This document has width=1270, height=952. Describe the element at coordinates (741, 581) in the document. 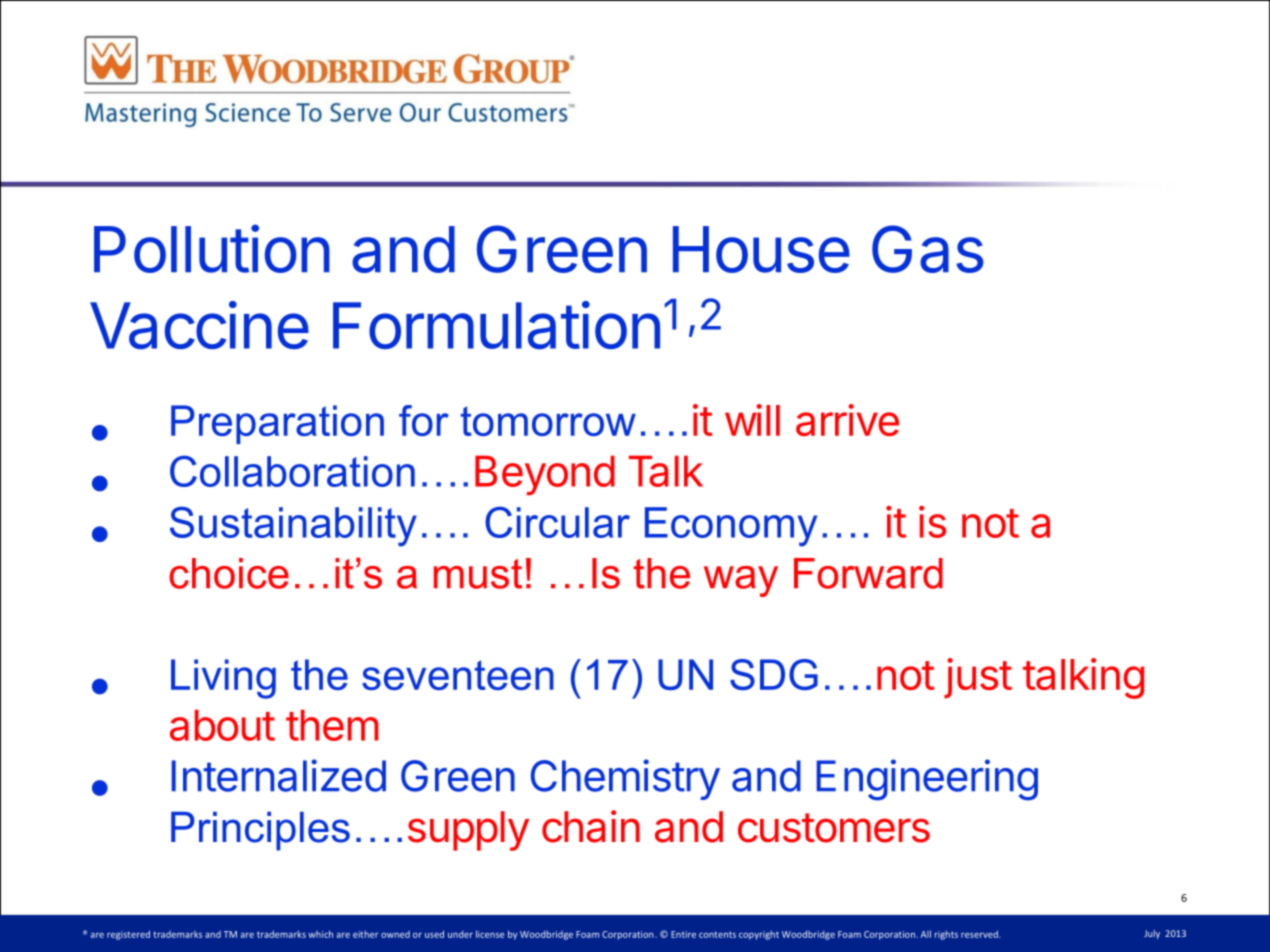

I see `way` at that location.
